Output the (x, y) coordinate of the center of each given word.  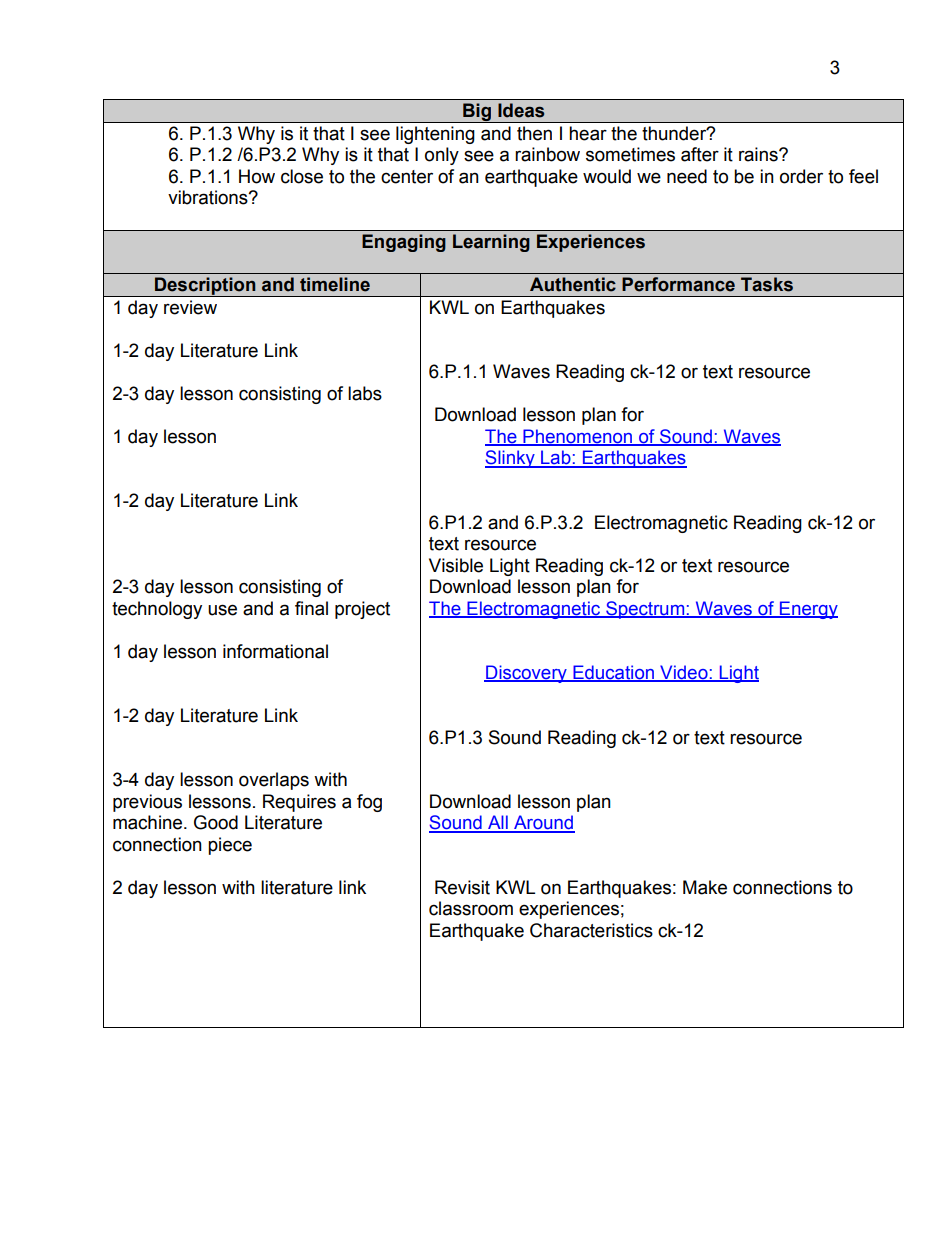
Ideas (521, 110)
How (257, 176)
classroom (471, 908)
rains (759, 154)
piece (230, 846)
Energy (808, 610)
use (222, 610)
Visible (456, 565)
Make (705, 887)
